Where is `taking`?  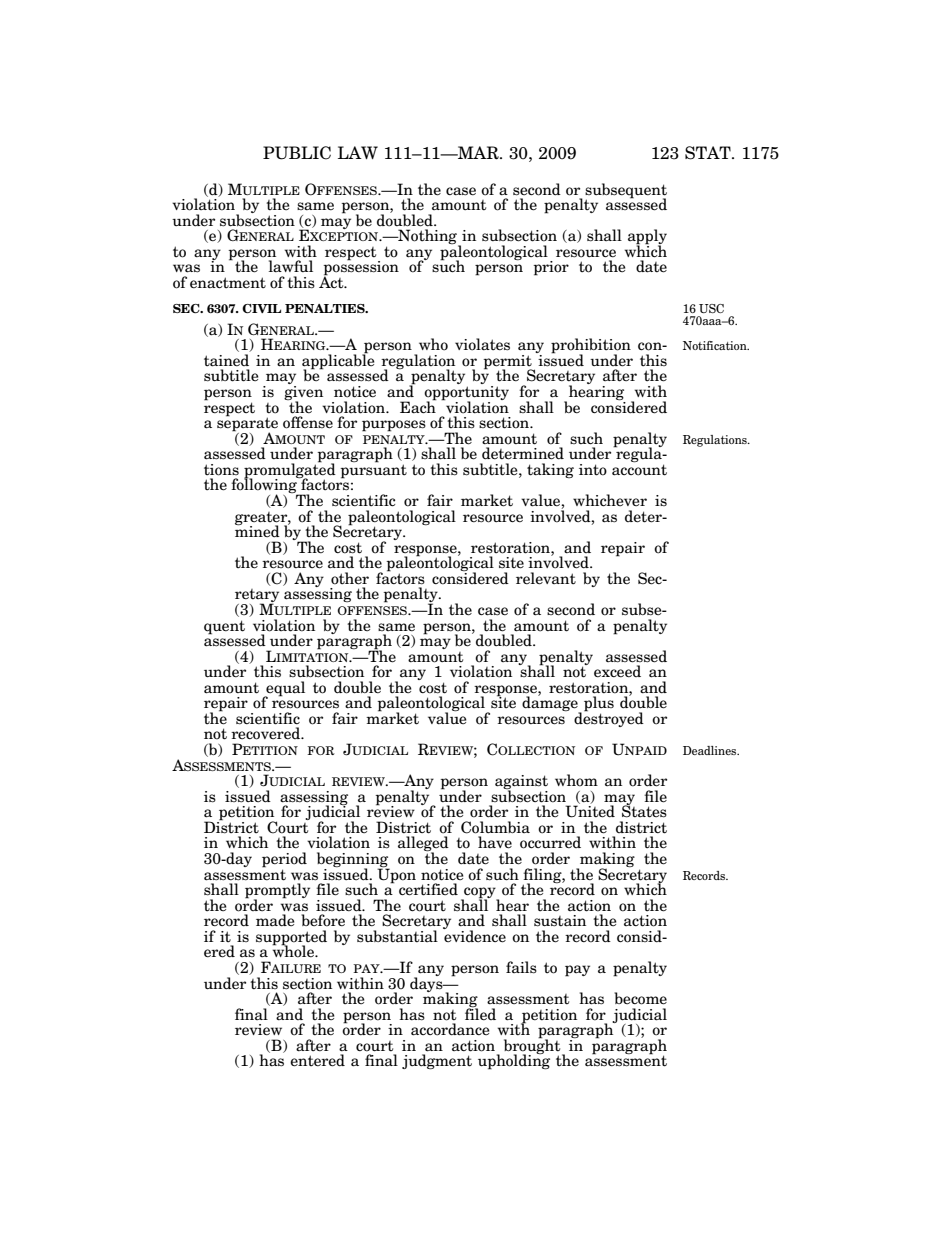
taking is located at coordinates (550, 470).
